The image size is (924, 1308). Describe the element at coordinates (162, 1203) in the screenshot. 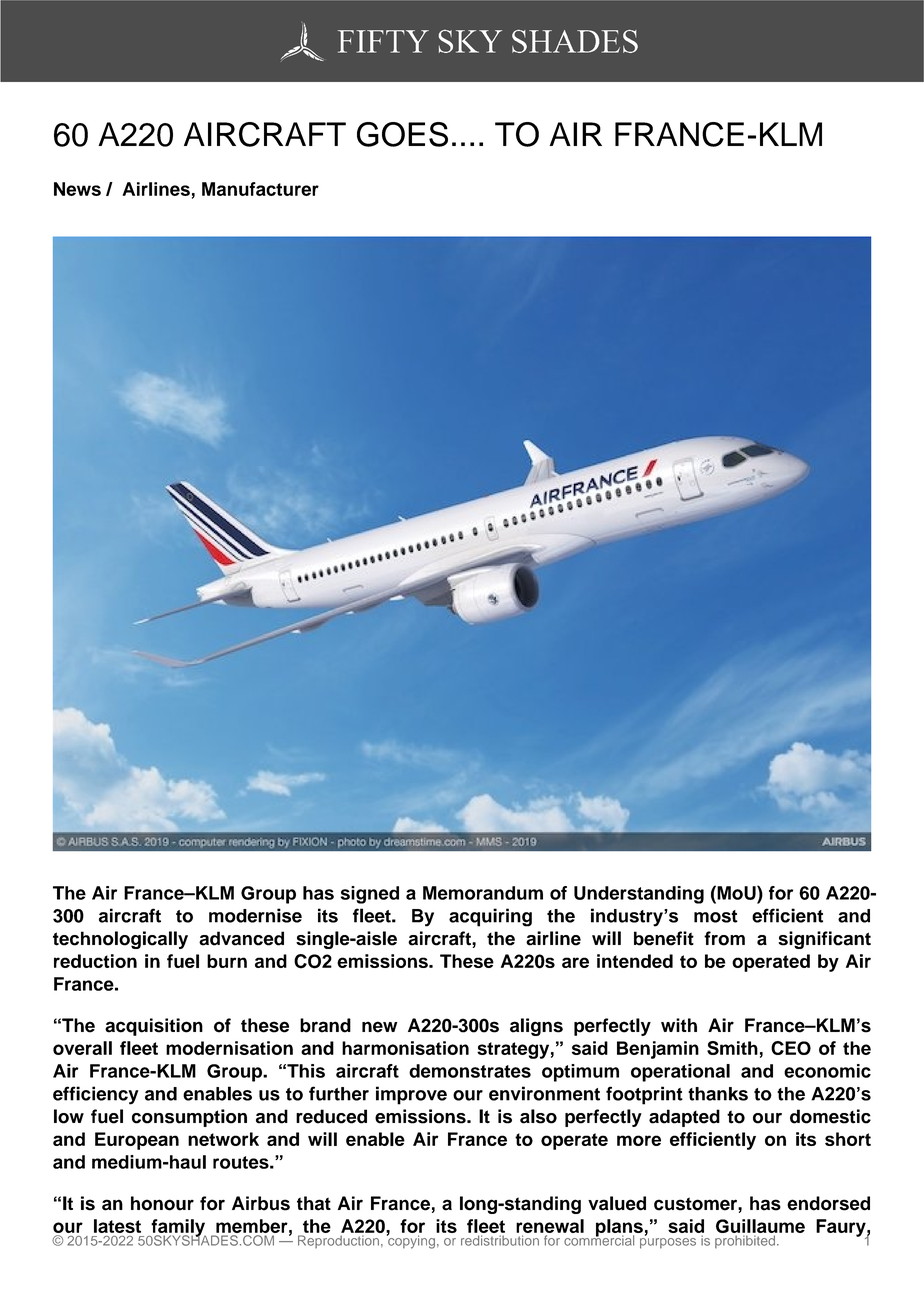

I see `honour` at that location.
